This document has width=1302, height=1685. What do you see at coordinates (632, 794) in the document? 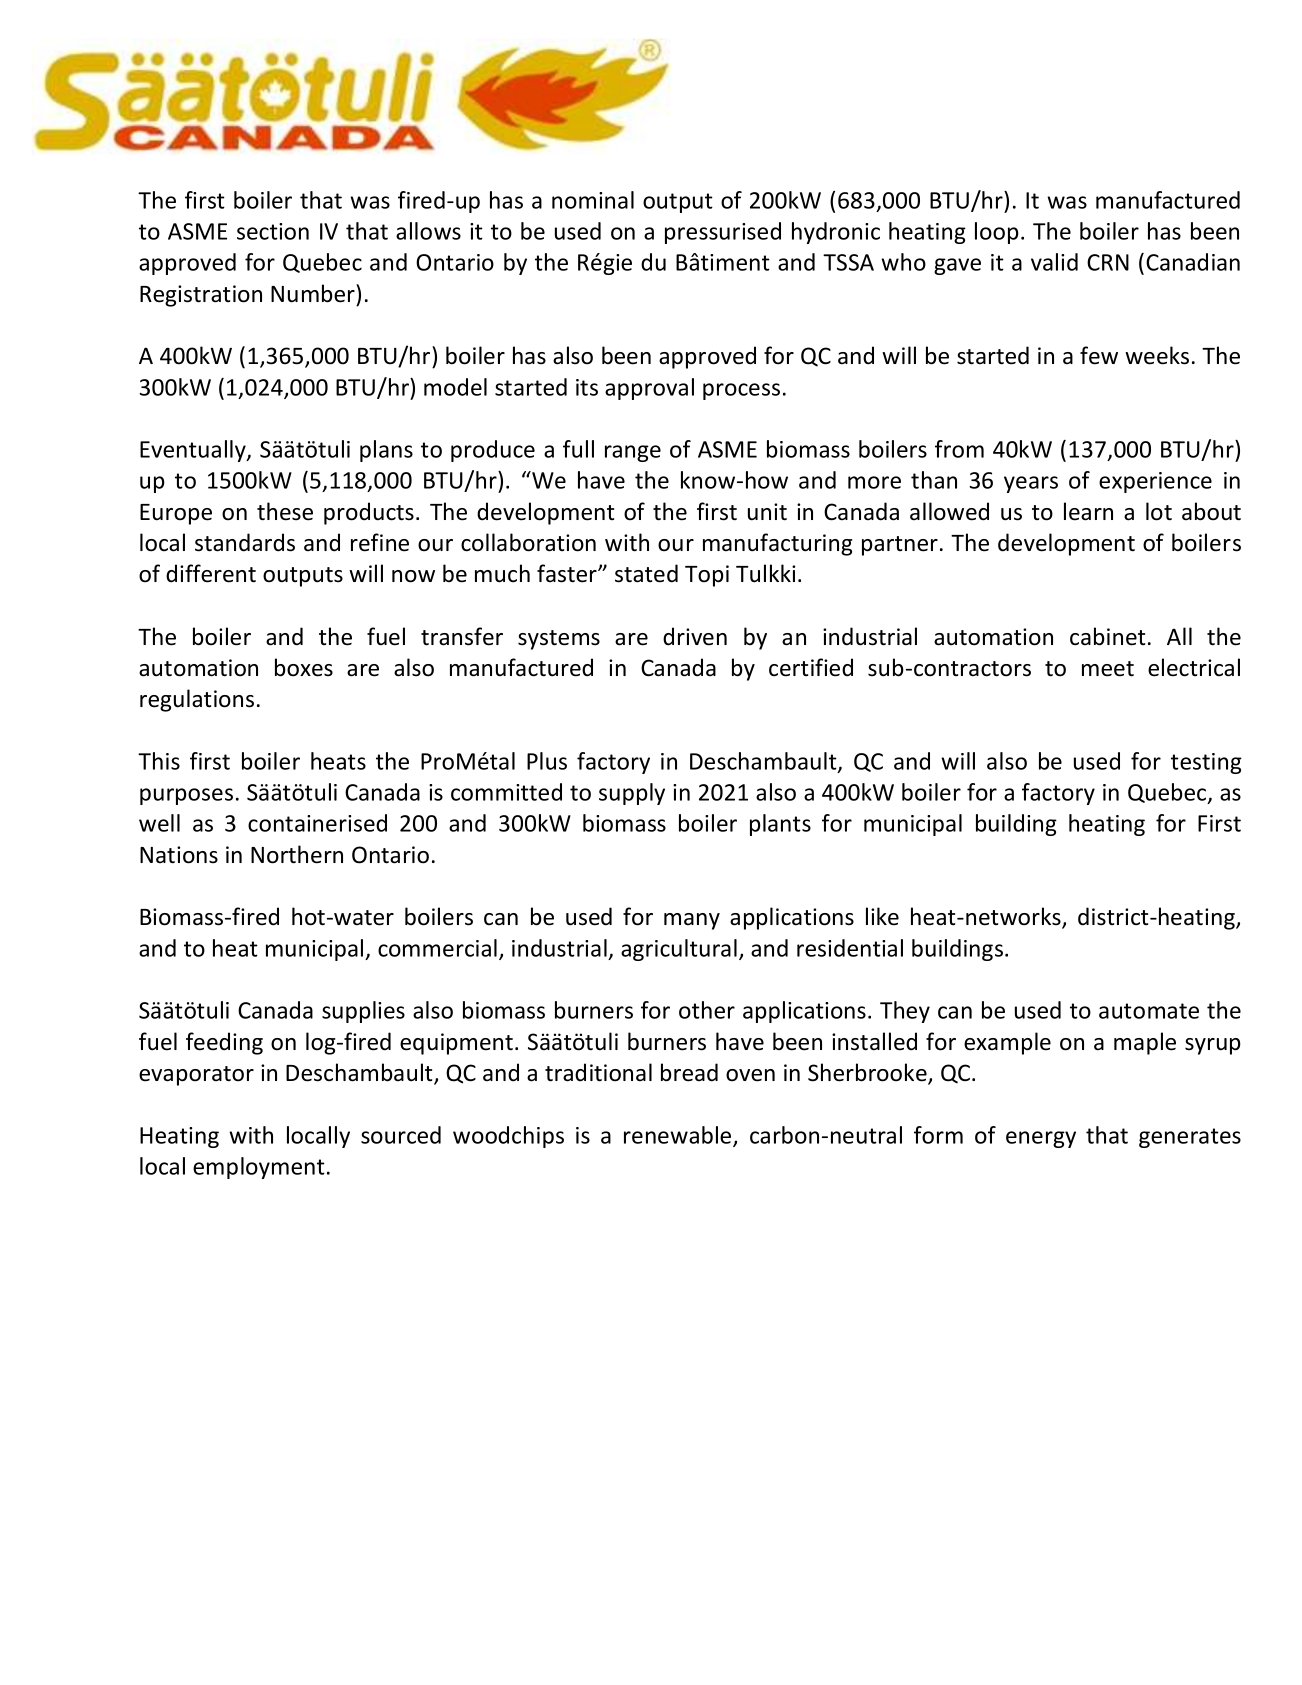
I see `supply` at bounding box center [632, 794].
